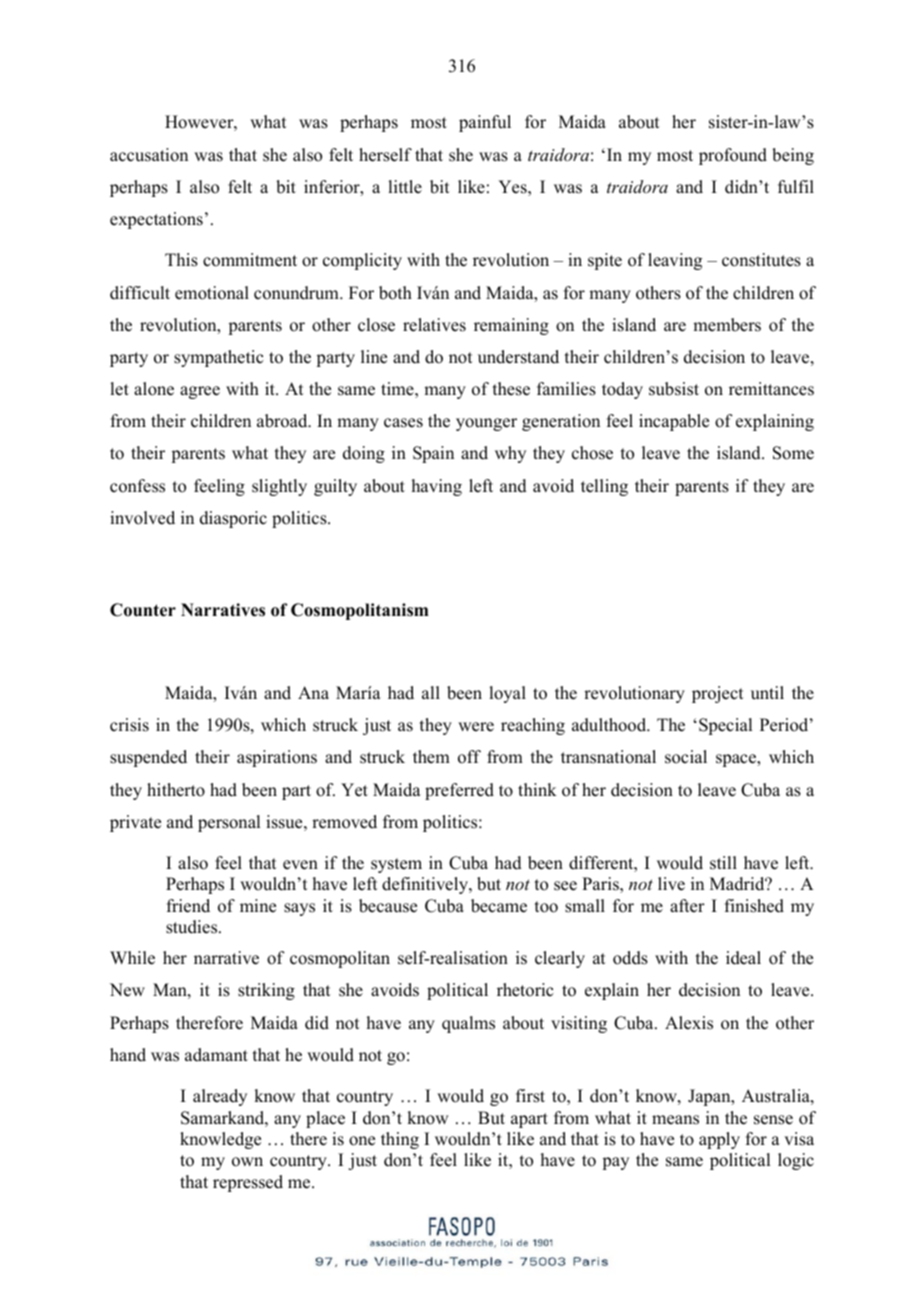 This image has height=1308, width=924. I want to click on own, so click(247, 1162).
